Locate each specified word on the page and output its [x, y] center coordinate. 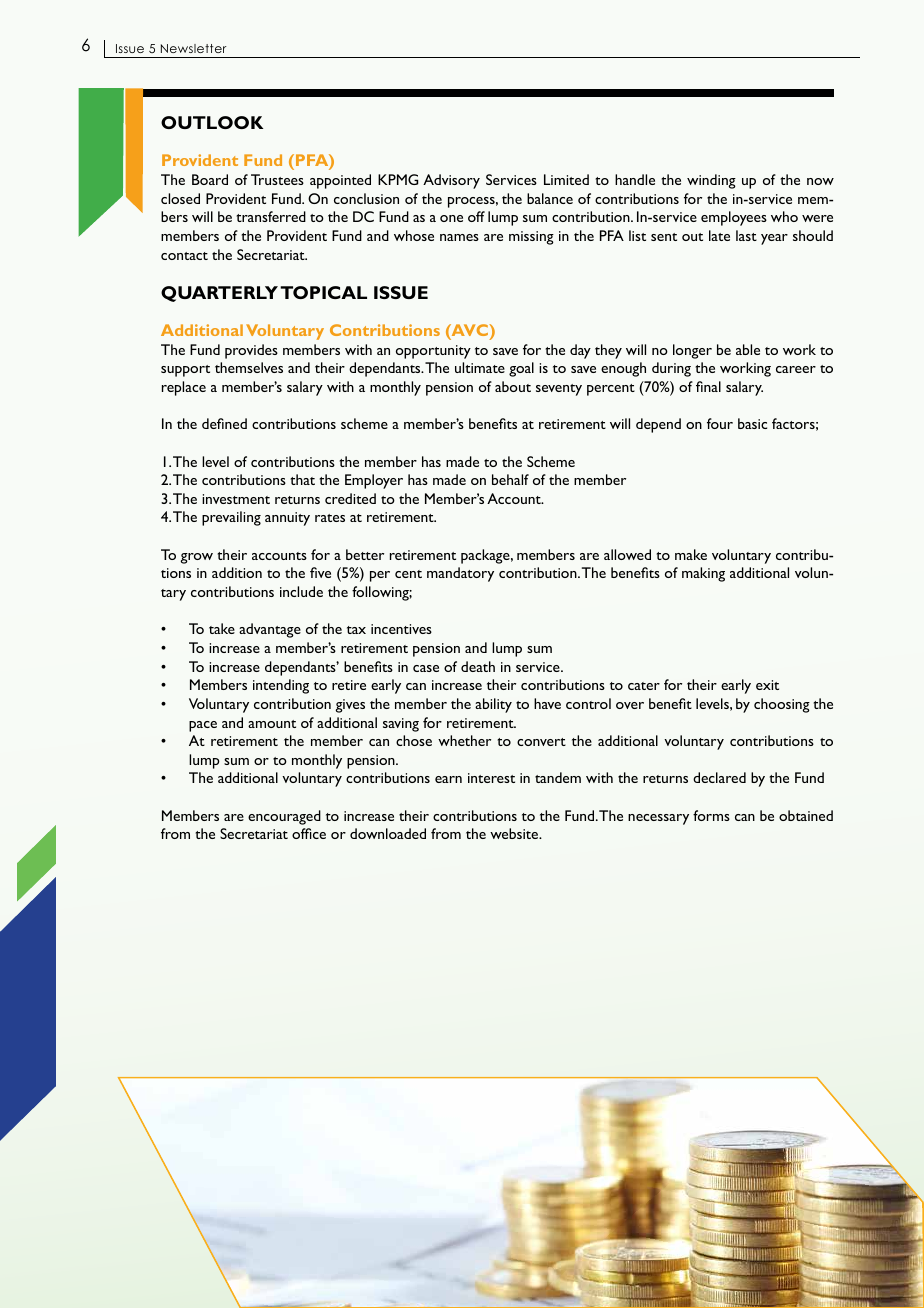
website [515, 833]
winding [711, 181]
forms [711, 815]
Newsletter [193, 48]
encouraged [284, 817]
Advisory [451, 181]
